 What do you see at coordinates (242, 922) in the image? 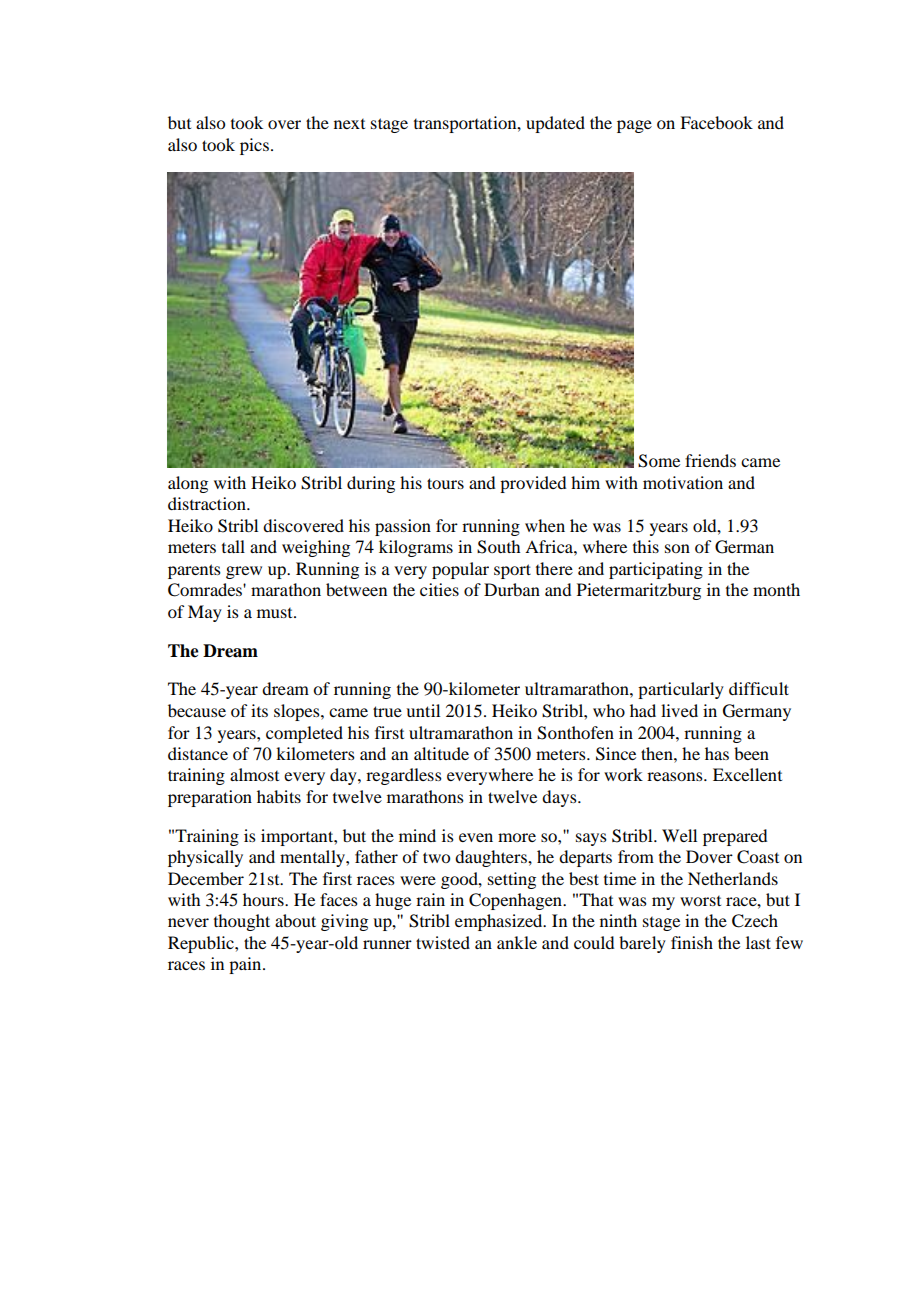
I see `thought` at bounding box center [242, 922].
